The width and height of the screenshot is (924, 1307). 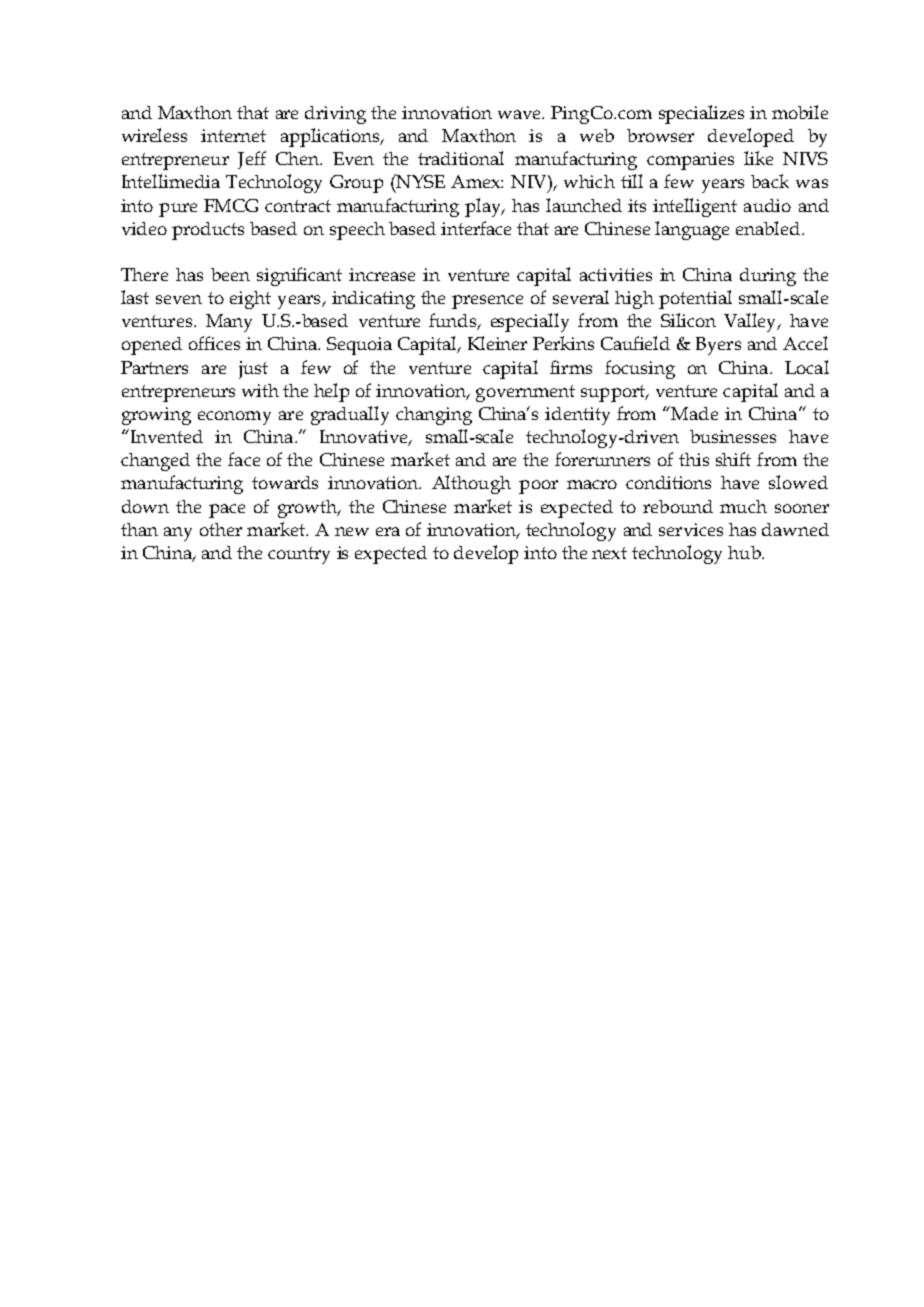 What do you see at coordinates (352, 531) in the screenshot?
I see `new` at bounding box center [352, 531].
